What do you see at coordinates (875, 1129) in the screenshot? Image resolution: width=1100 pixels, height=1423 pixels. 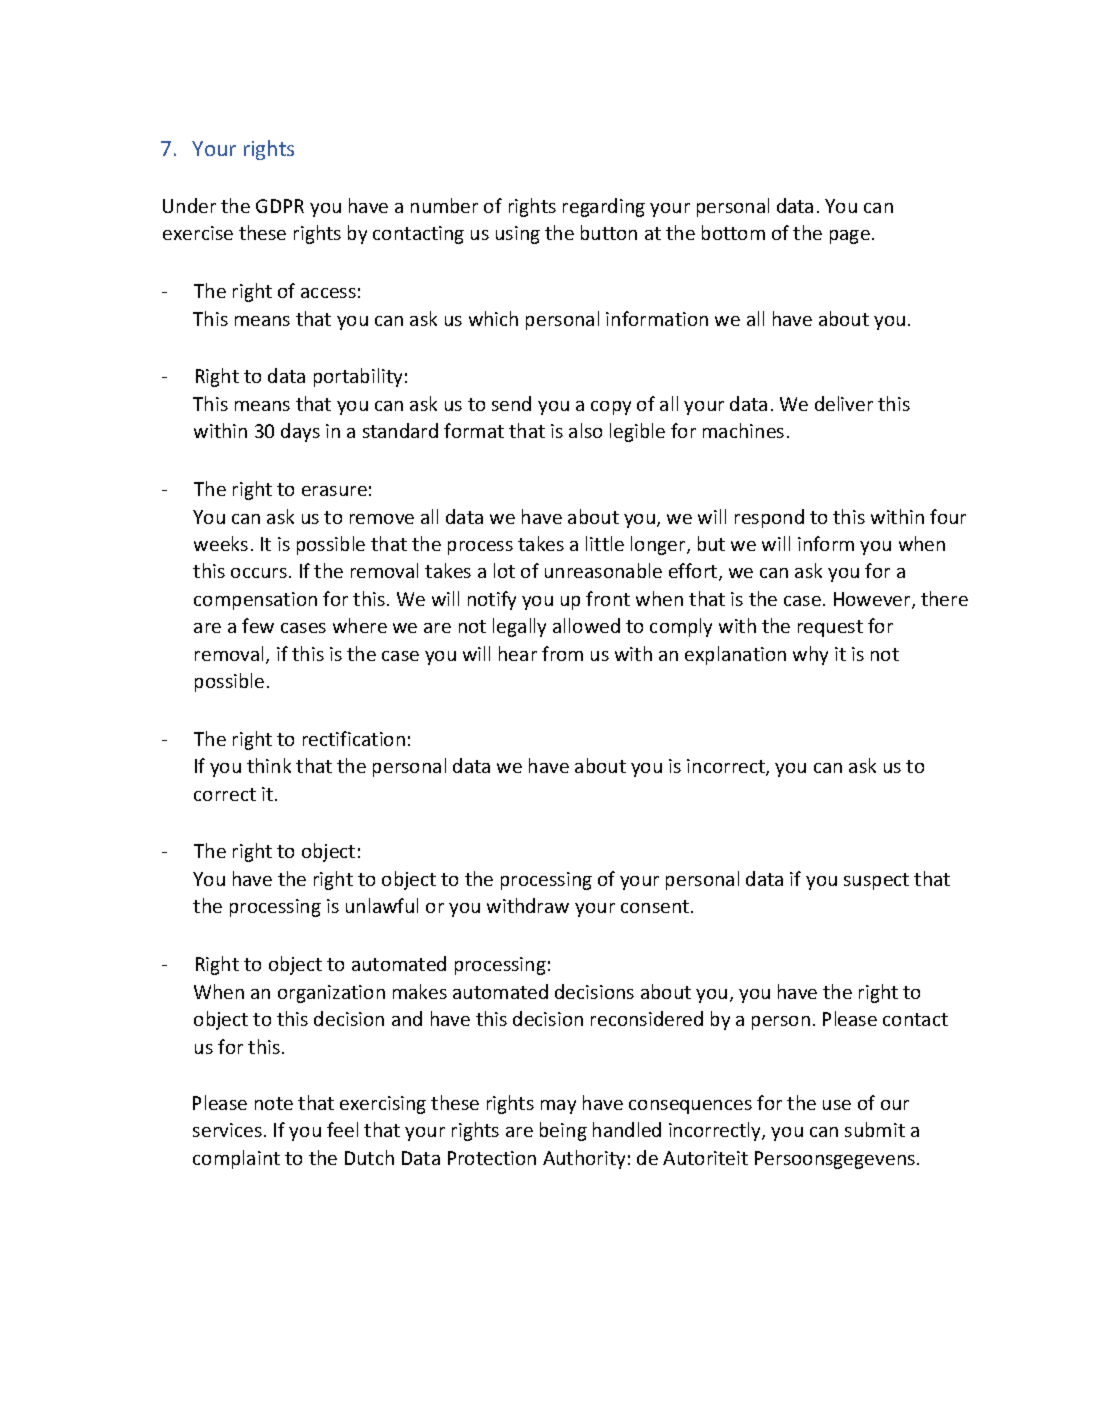 I see `submit` at bounding box center [875, 1129].
